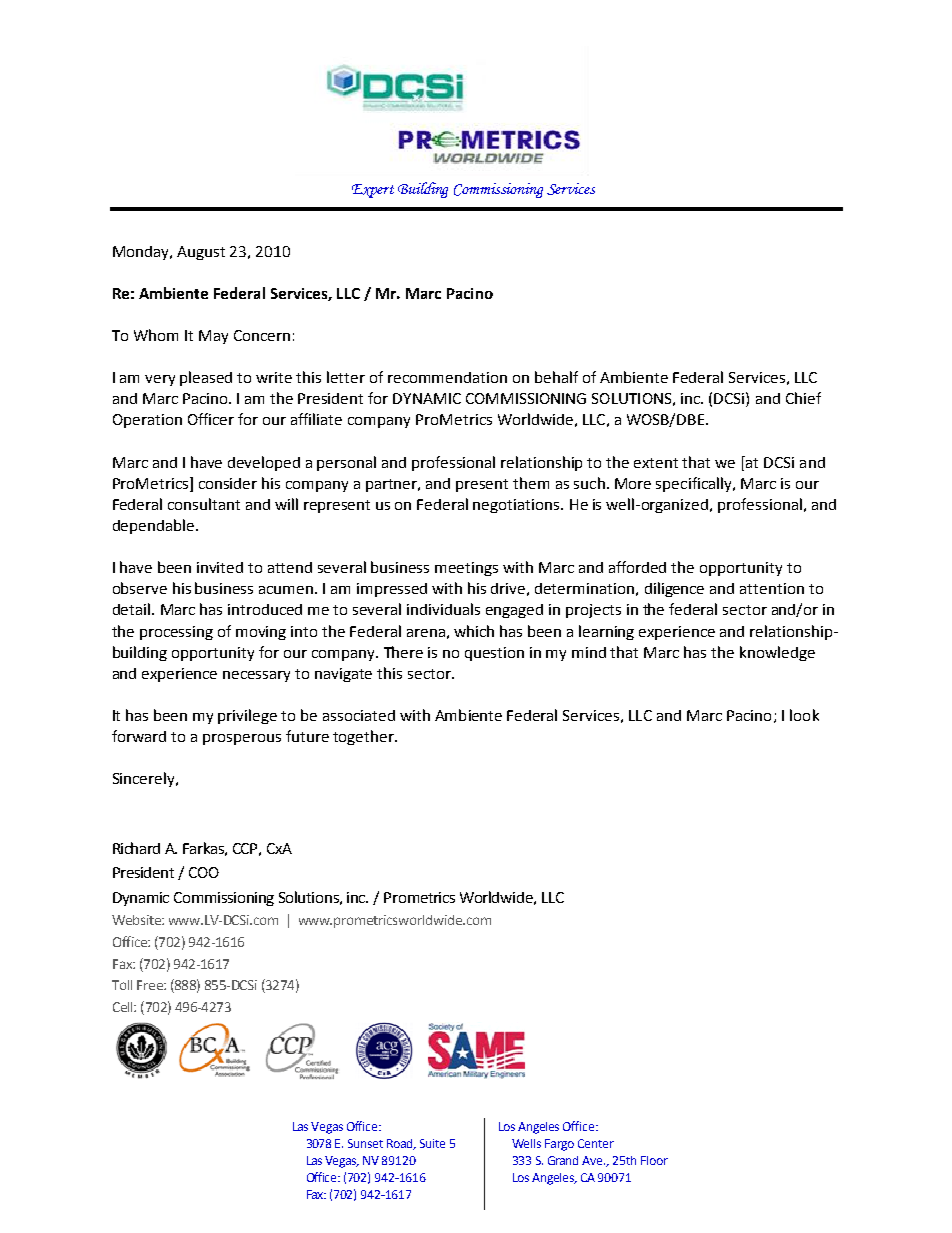 Image resolution: width=952 pixels, height=1233 pixels. What do you see at coordinates (373, 191) in the screenshot?
I see `Expert` at bounding box center [373, 191].
